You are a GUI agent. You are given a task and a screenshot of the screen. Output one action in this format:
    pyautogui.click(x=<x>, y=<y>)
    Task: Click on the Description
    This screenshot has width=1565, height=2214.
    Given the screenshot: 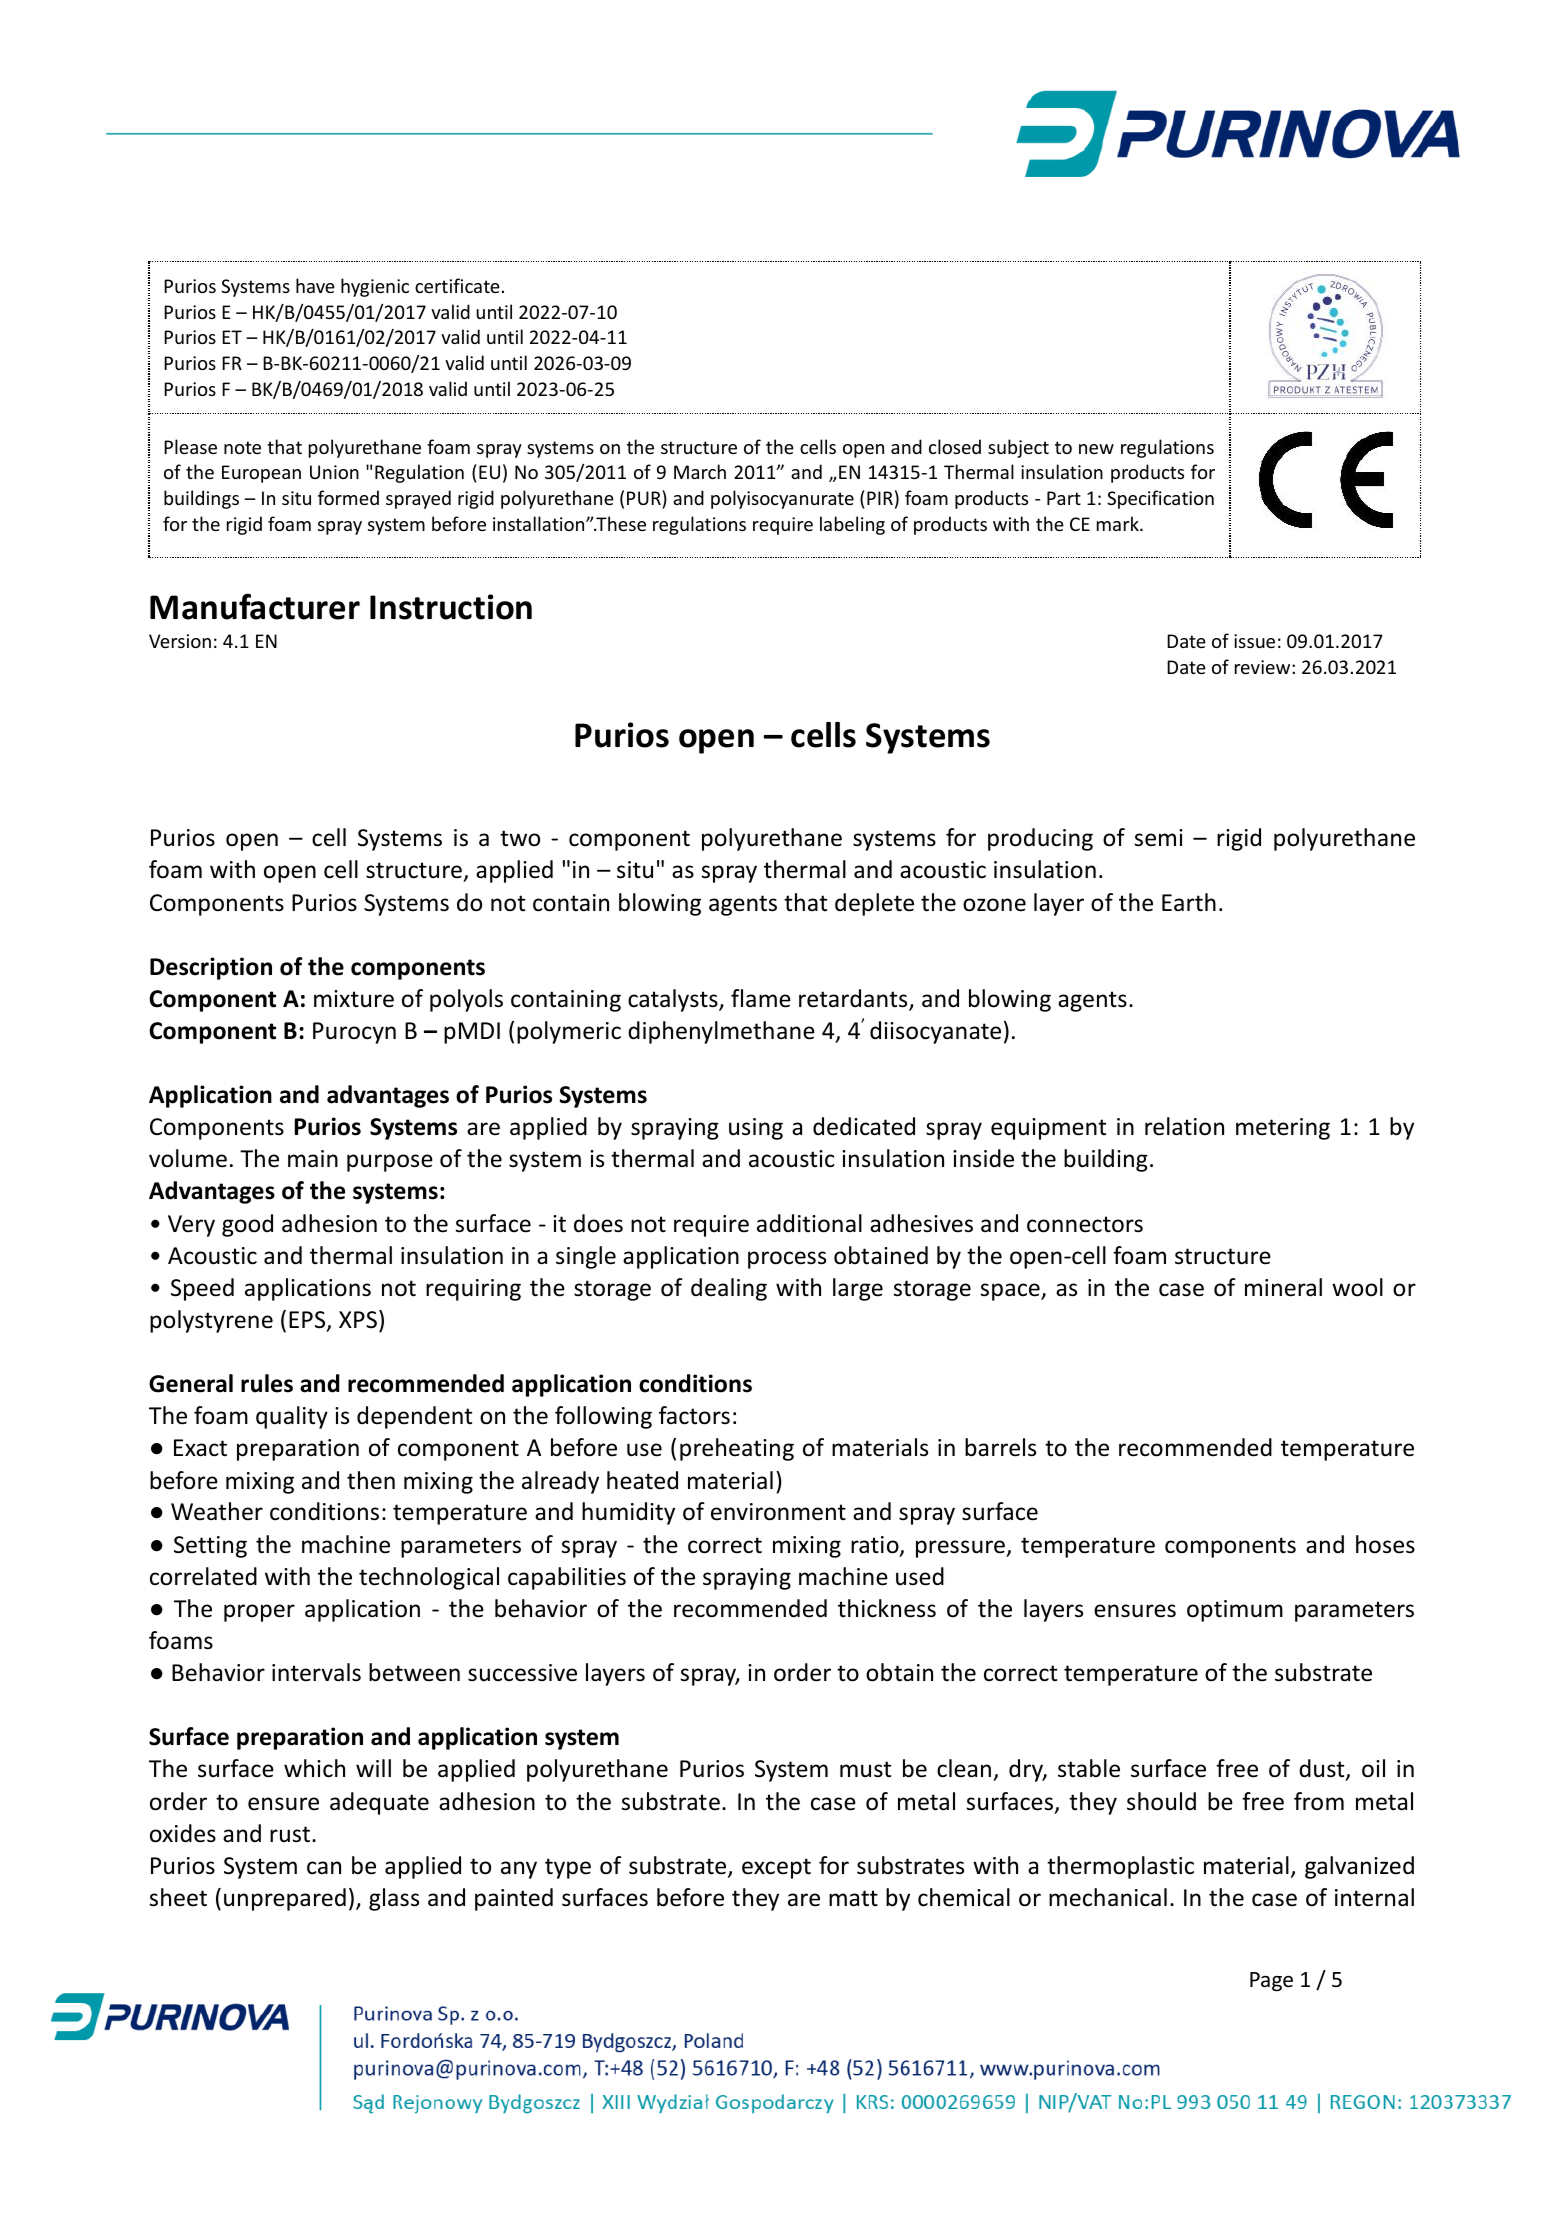 What is the action you would take?
    pyautogui.click(x=211, y=968)
